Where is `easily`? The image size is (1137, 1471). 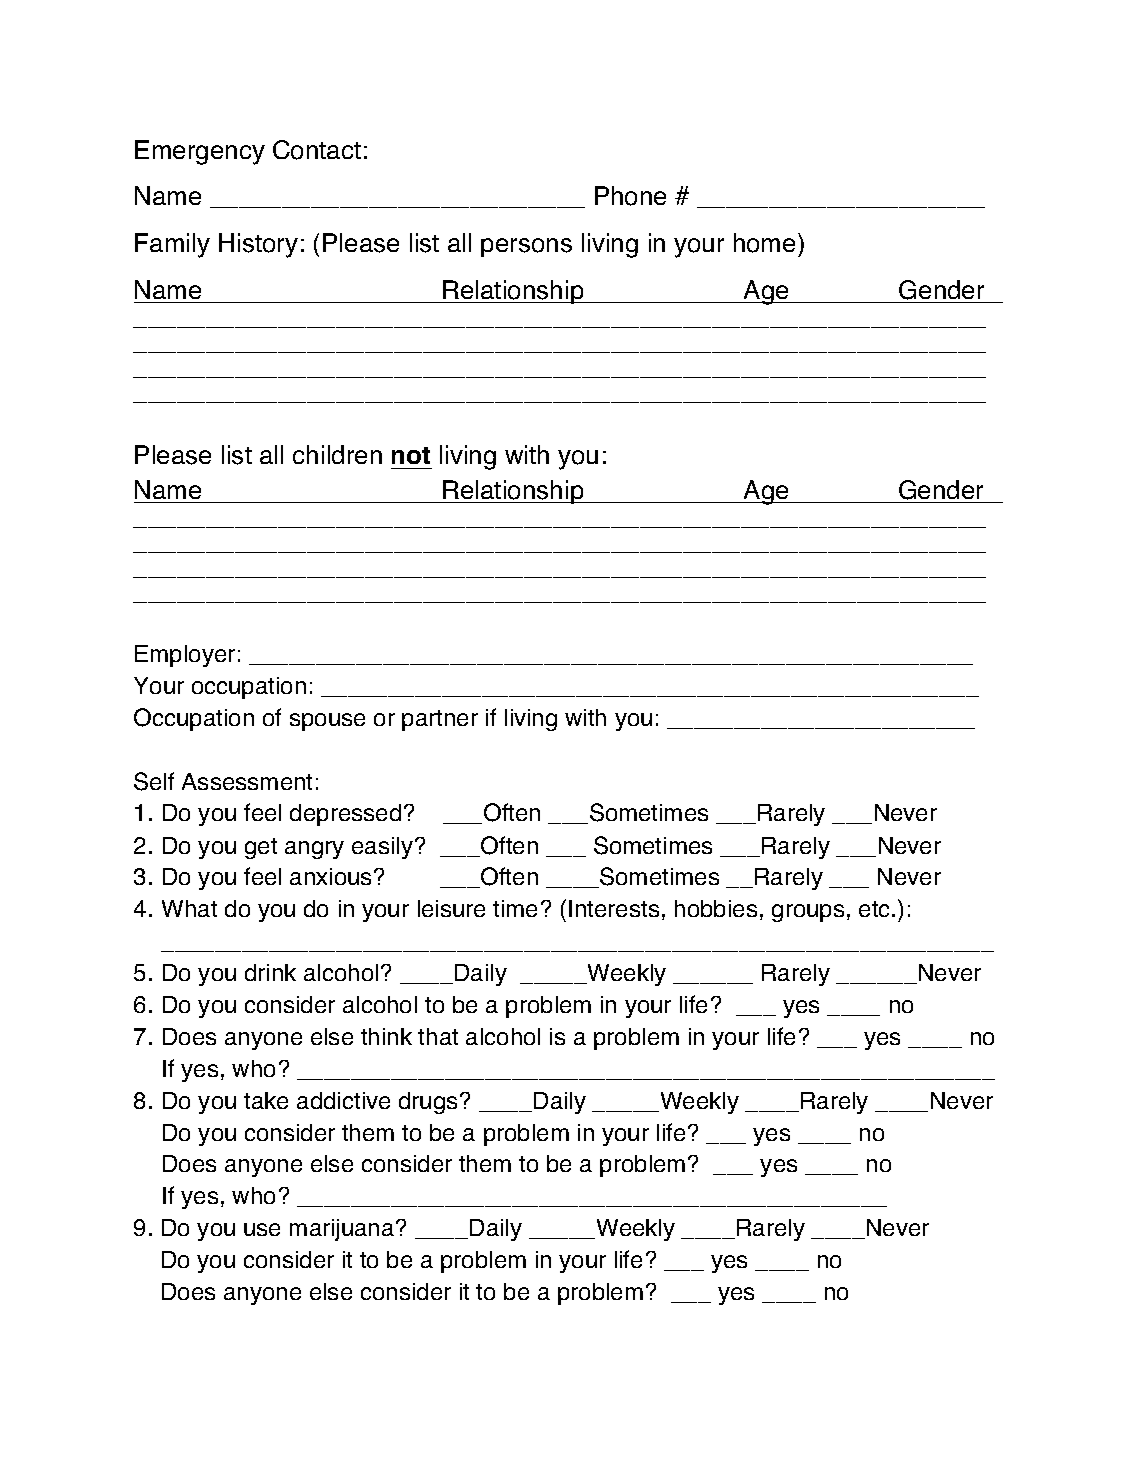
easily is located at coordinates (384, 848).
